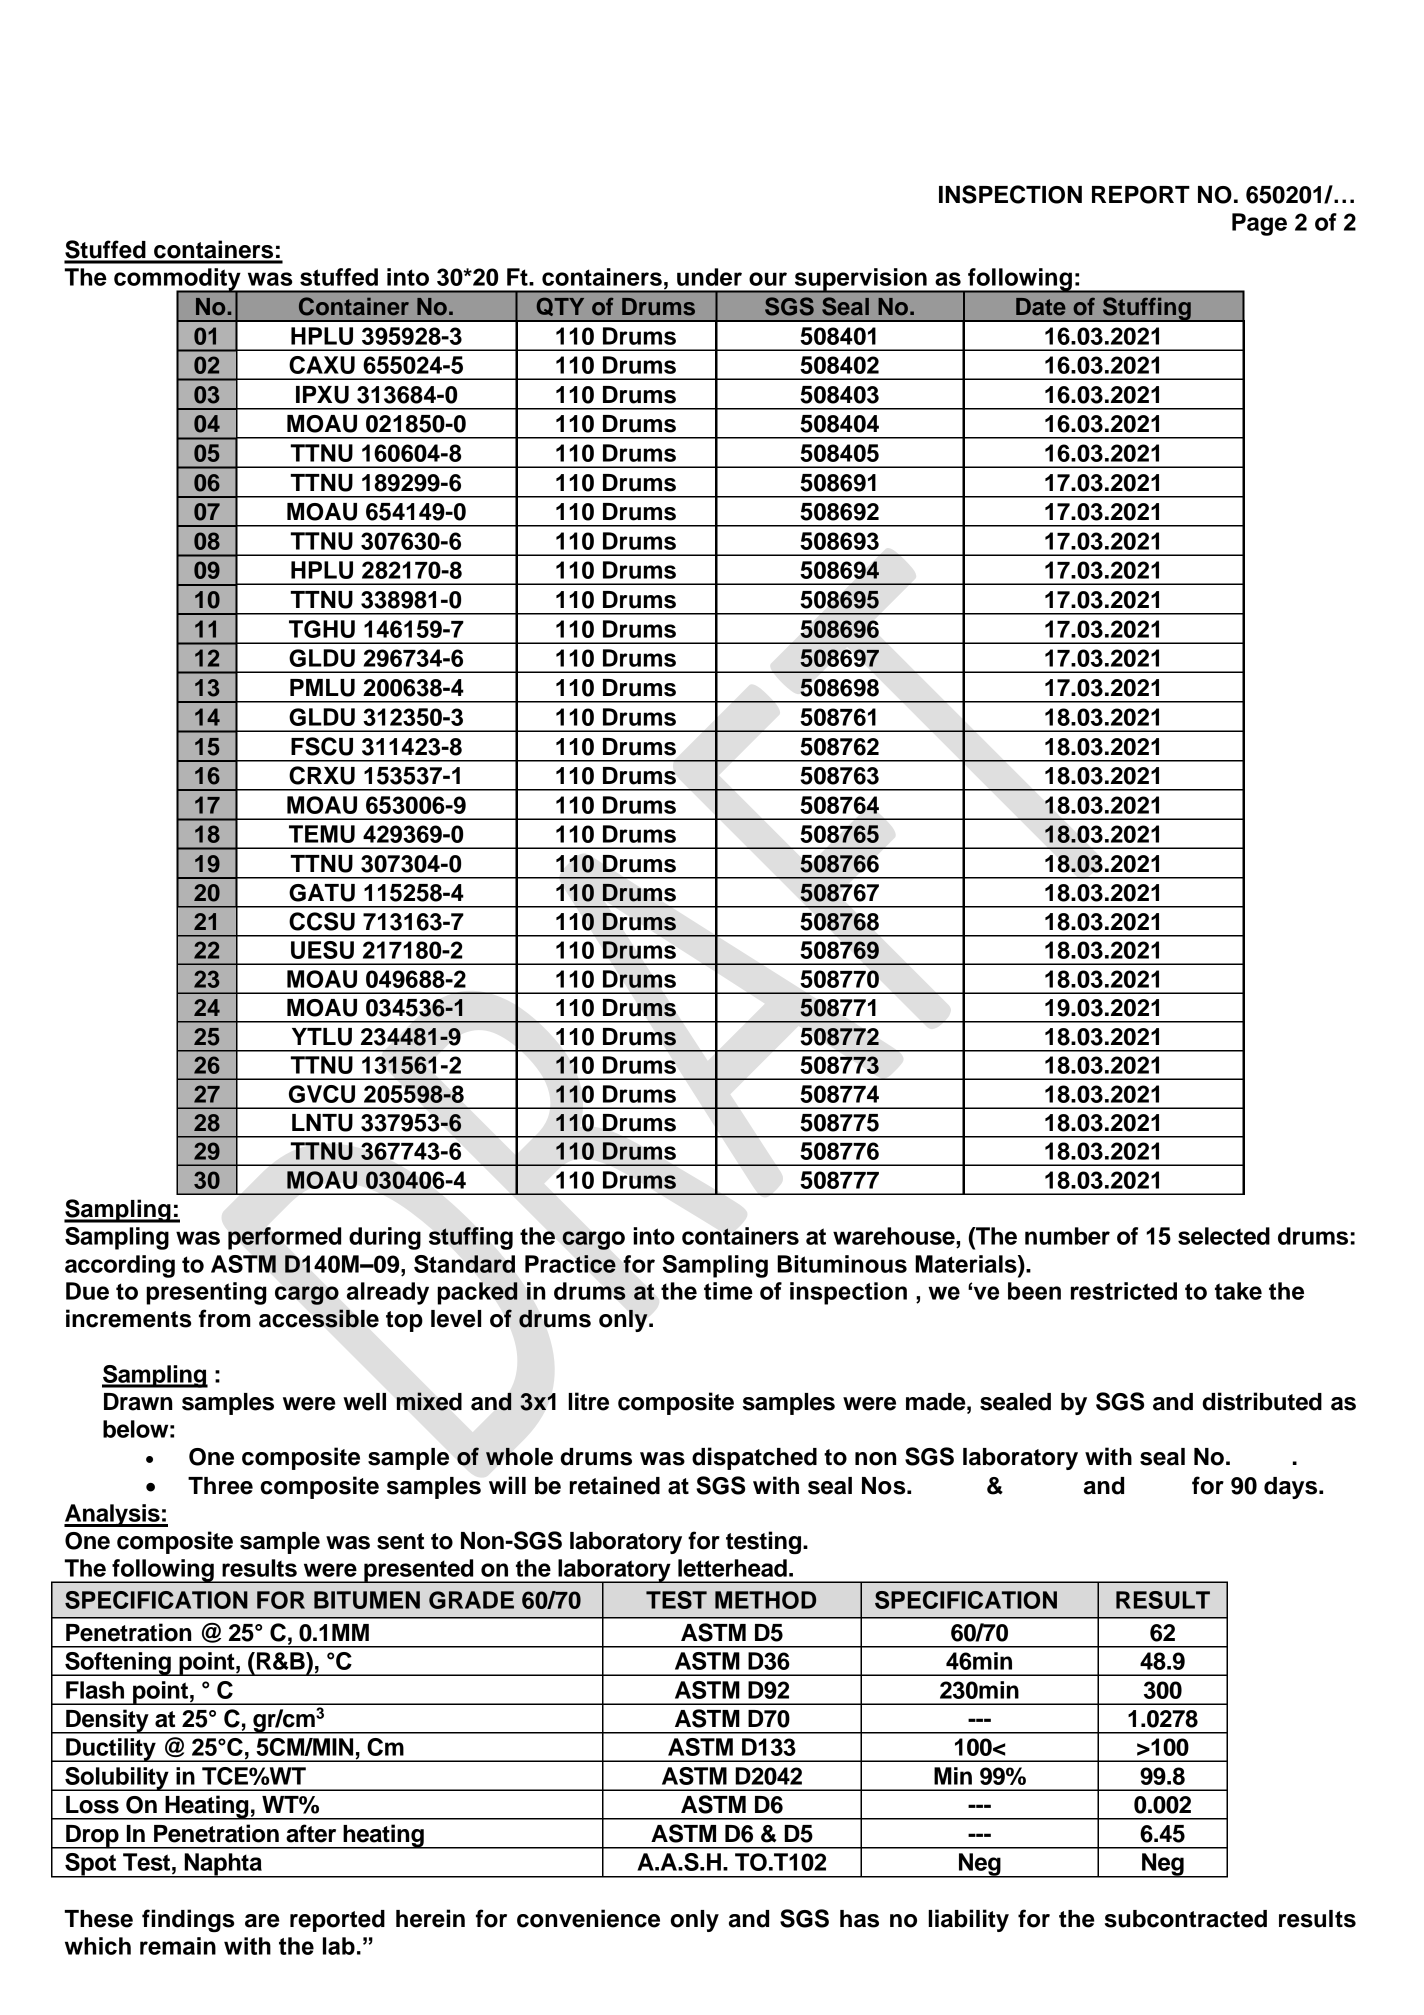 The image size is (1424, 2015). I want to click on Practice, so click(570, 1264).
